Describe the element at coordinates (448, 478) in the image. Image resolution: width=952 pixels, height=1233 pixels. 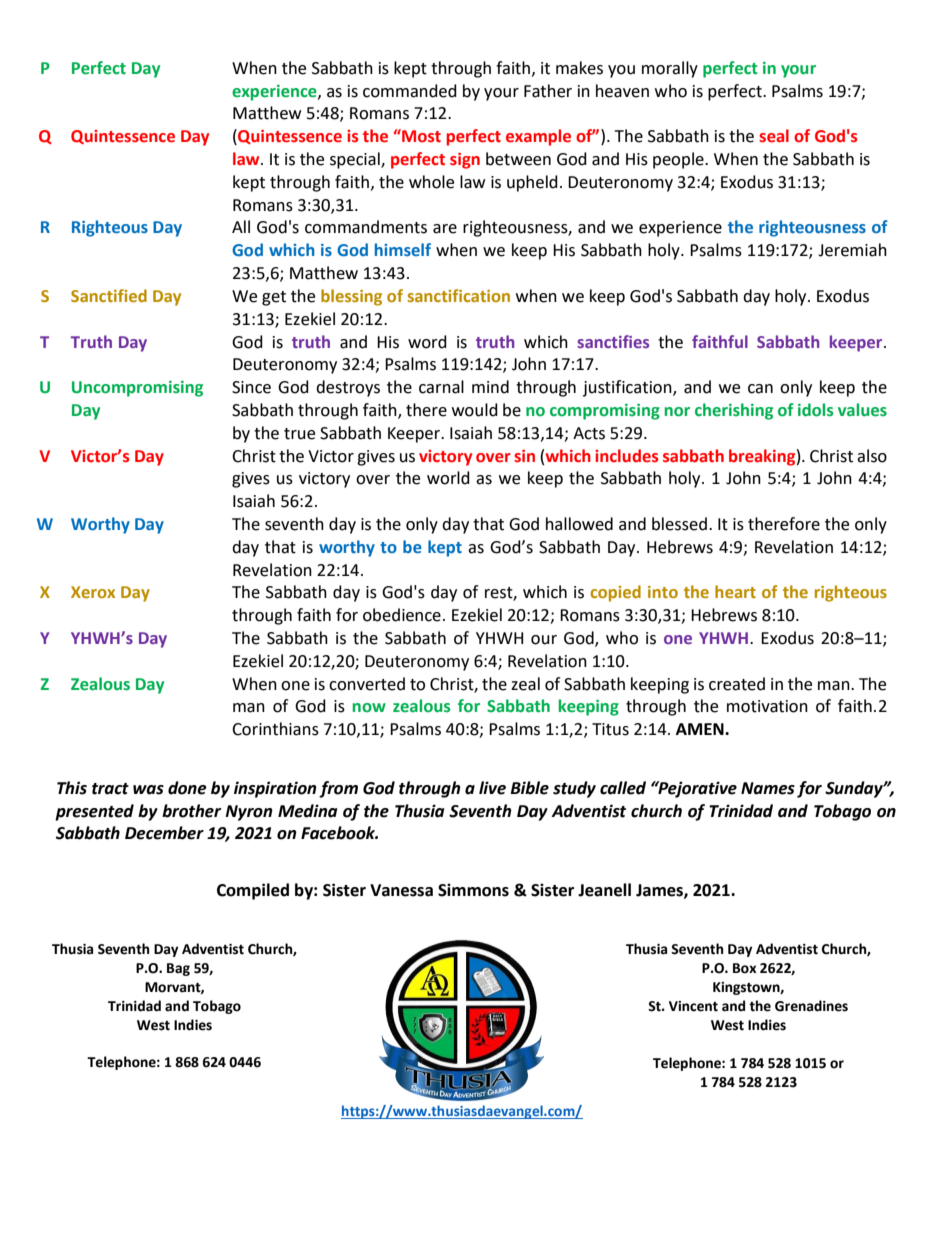
I see `world` at that location.
